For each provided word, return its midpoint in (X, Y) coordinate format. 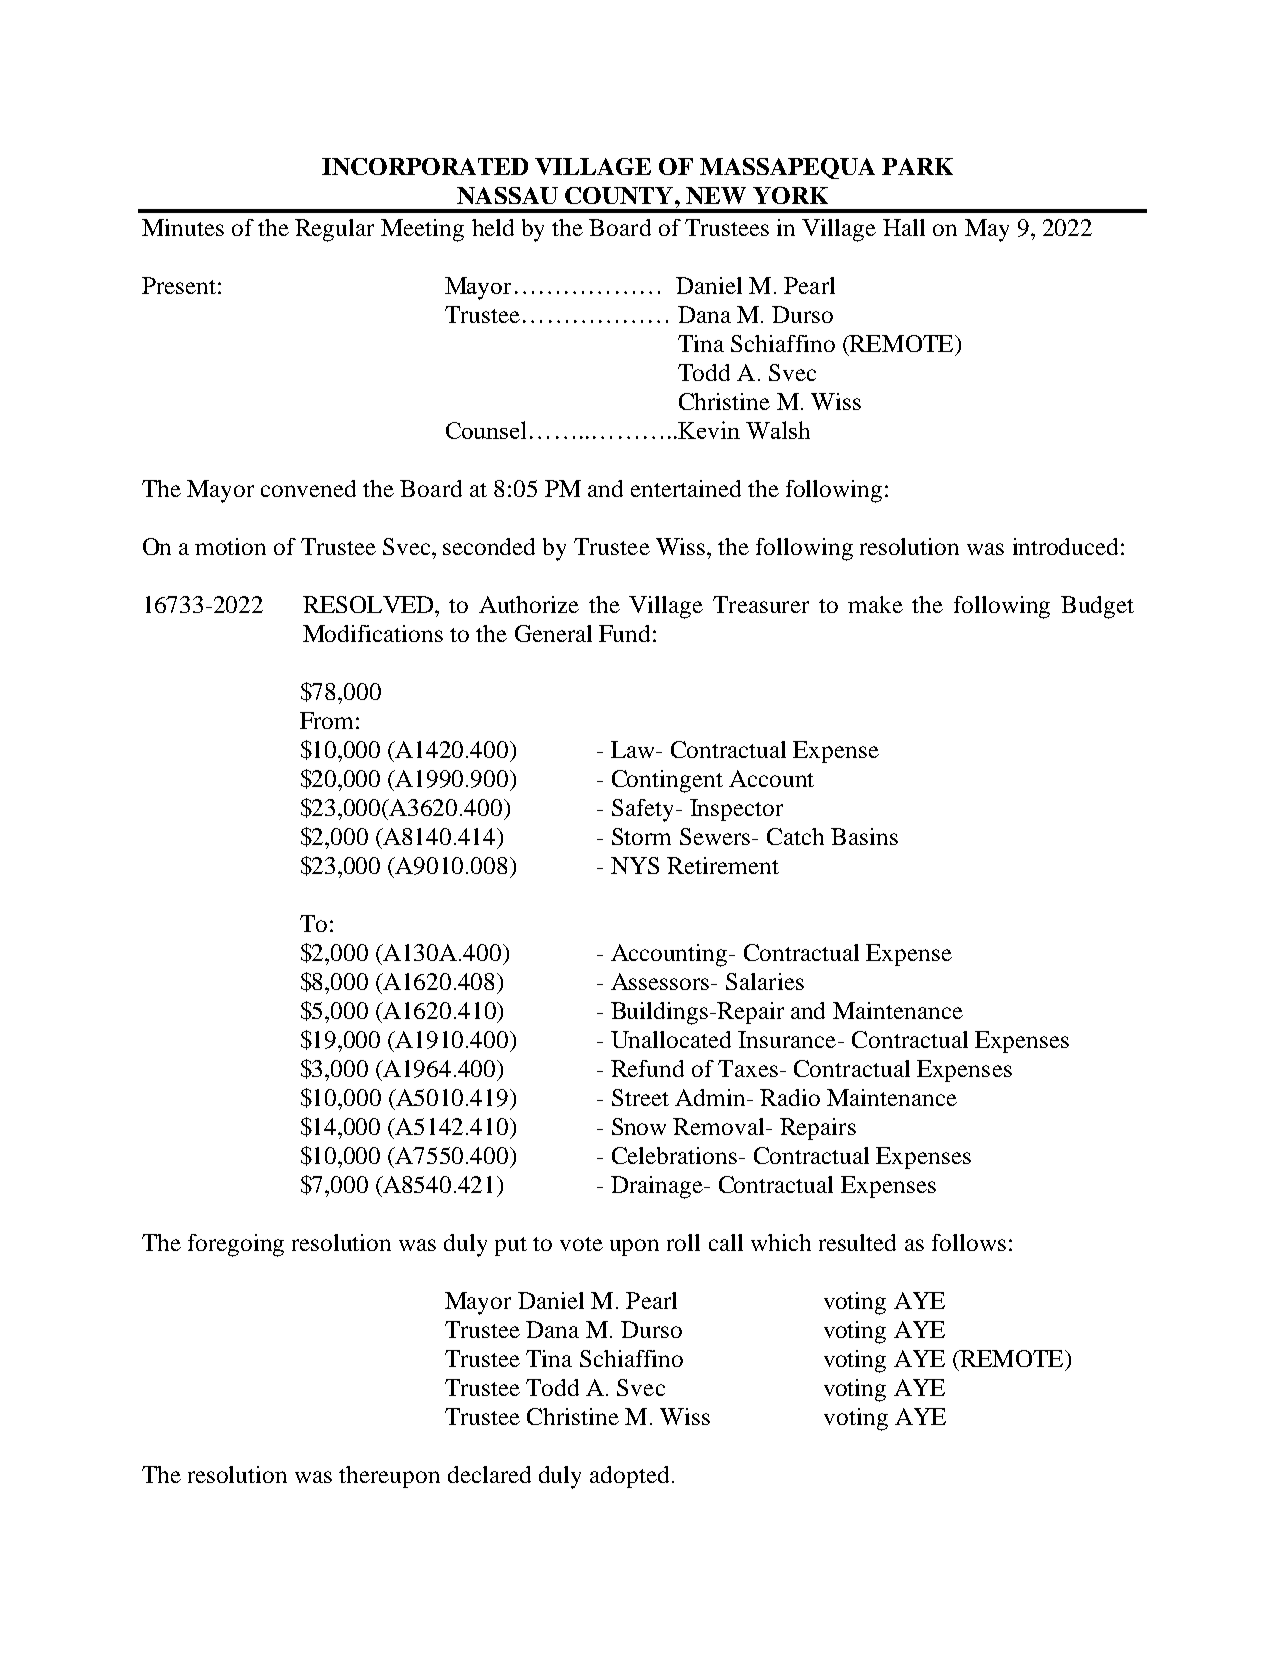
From (326, 720)
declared (489, 1474)
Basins (864, 836)
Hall (904, 227)
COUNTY (619, 195)
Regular (334, 230)
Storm (641, 836)
